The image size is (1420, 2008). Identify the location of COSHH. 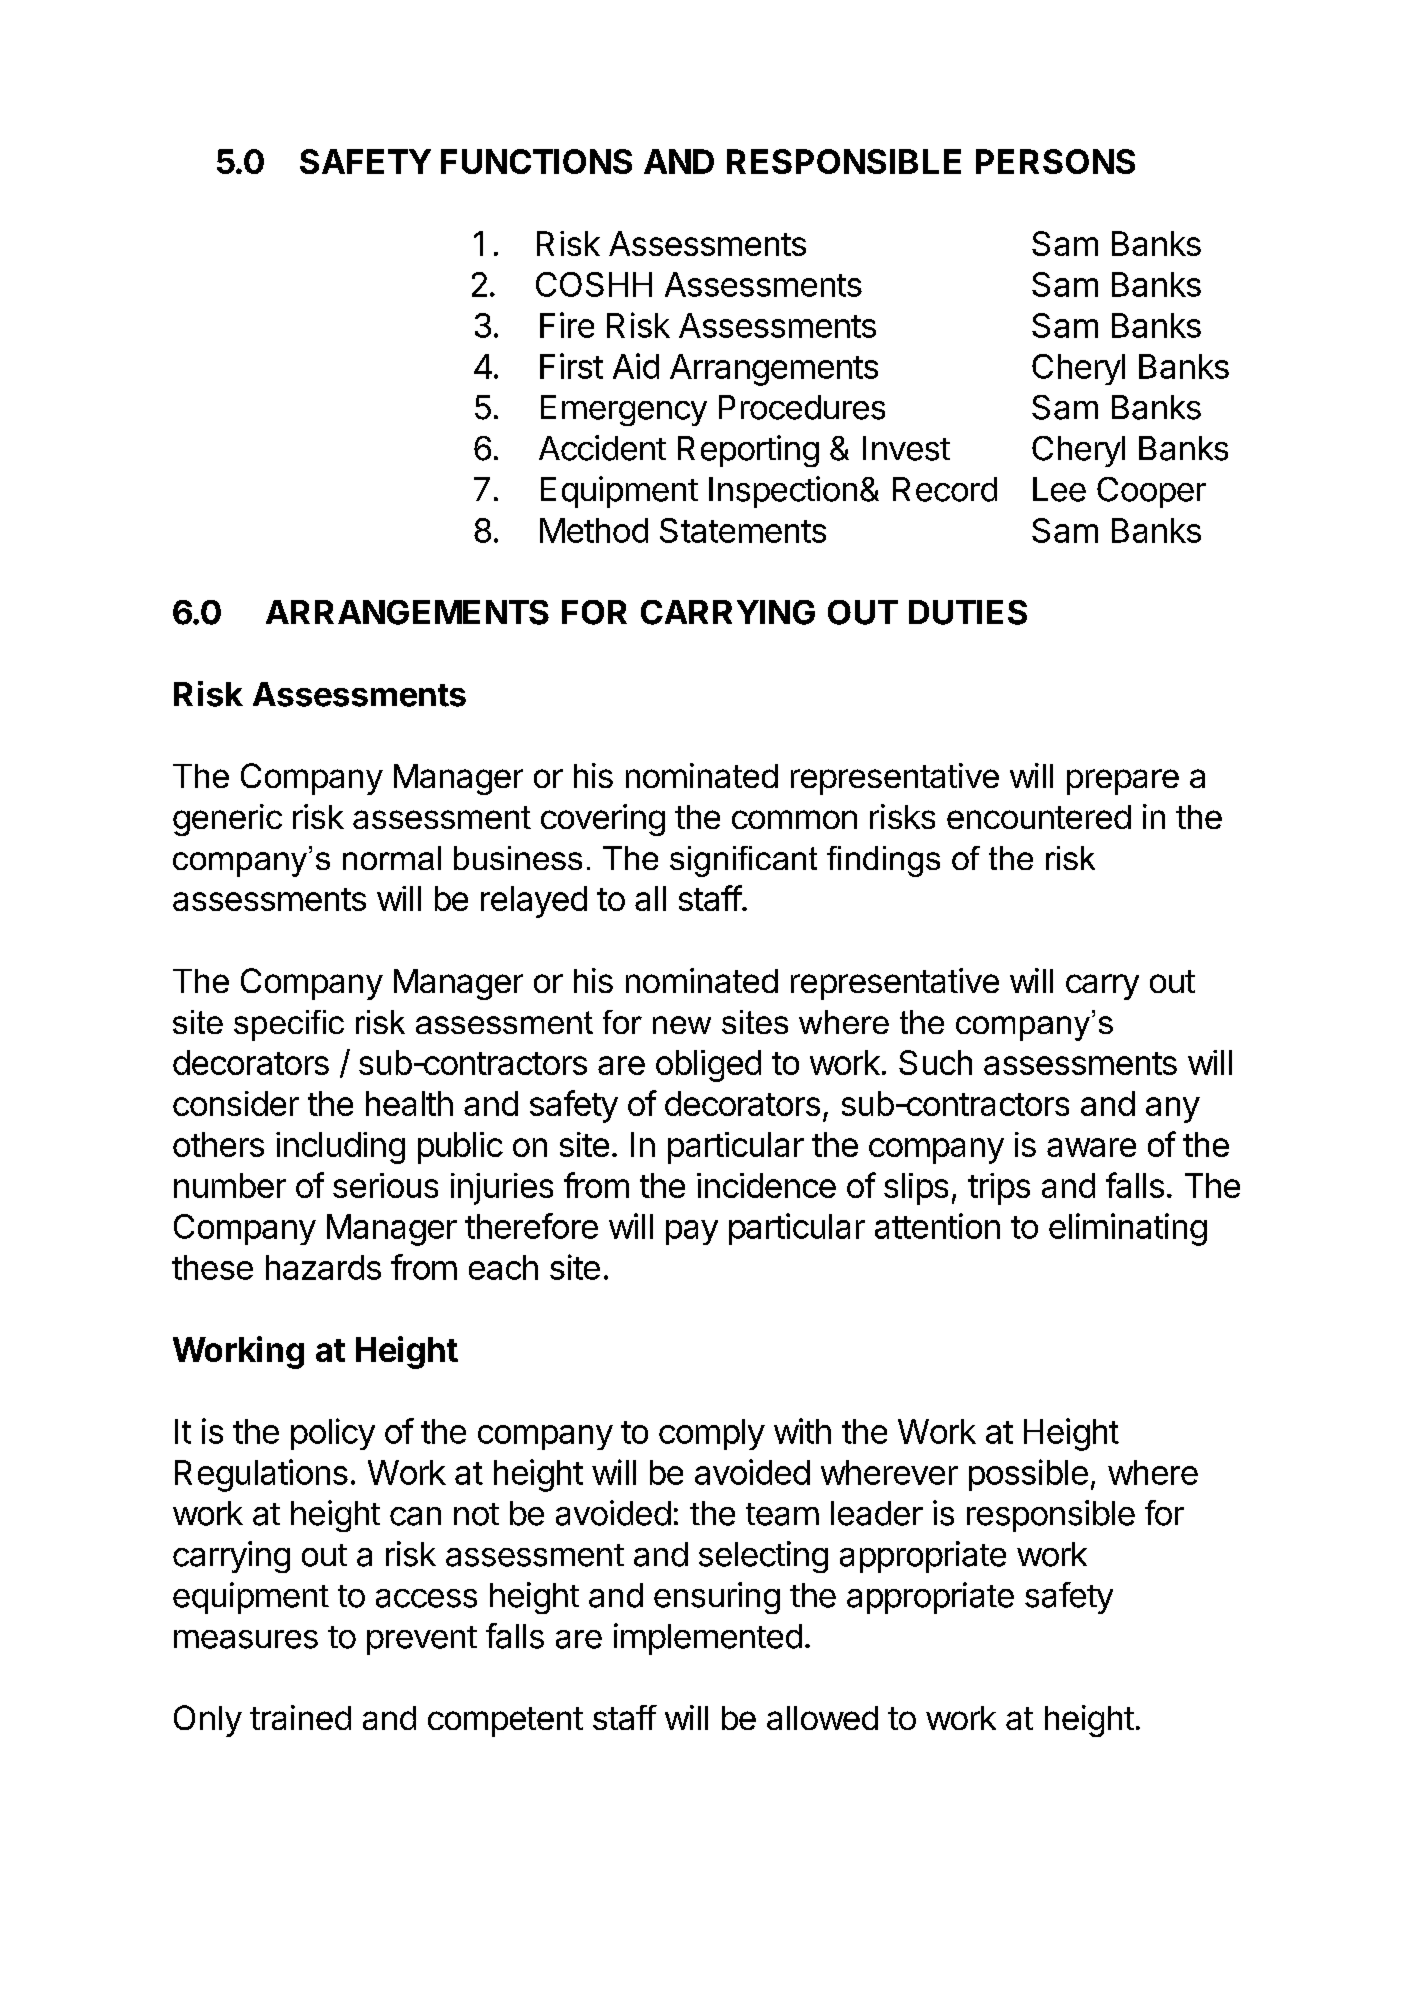
(594, 284).
